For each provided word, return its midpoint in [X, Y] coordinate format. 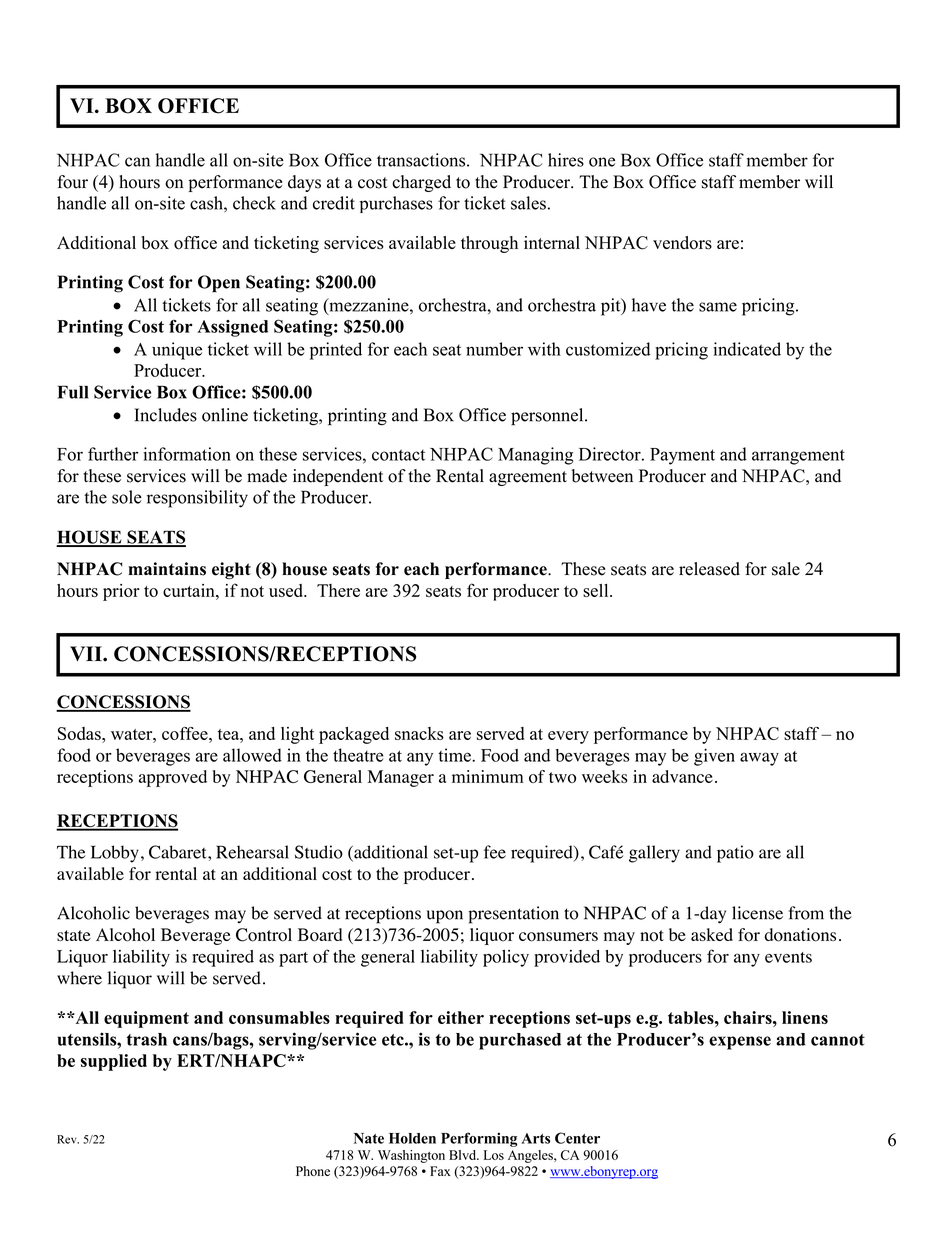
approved [173, 778]
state [74, 935]
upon [445, 917]
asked [712, 934]
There [338, 590]
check [254, 203]
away [759, 759]
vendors [682, 243]
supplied [114, 1062]
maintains [167, 569]
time [455, 755]
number [494, 349]
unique [177, 351]
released [709, 569]
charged [421, 183]
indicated [747, 349]
